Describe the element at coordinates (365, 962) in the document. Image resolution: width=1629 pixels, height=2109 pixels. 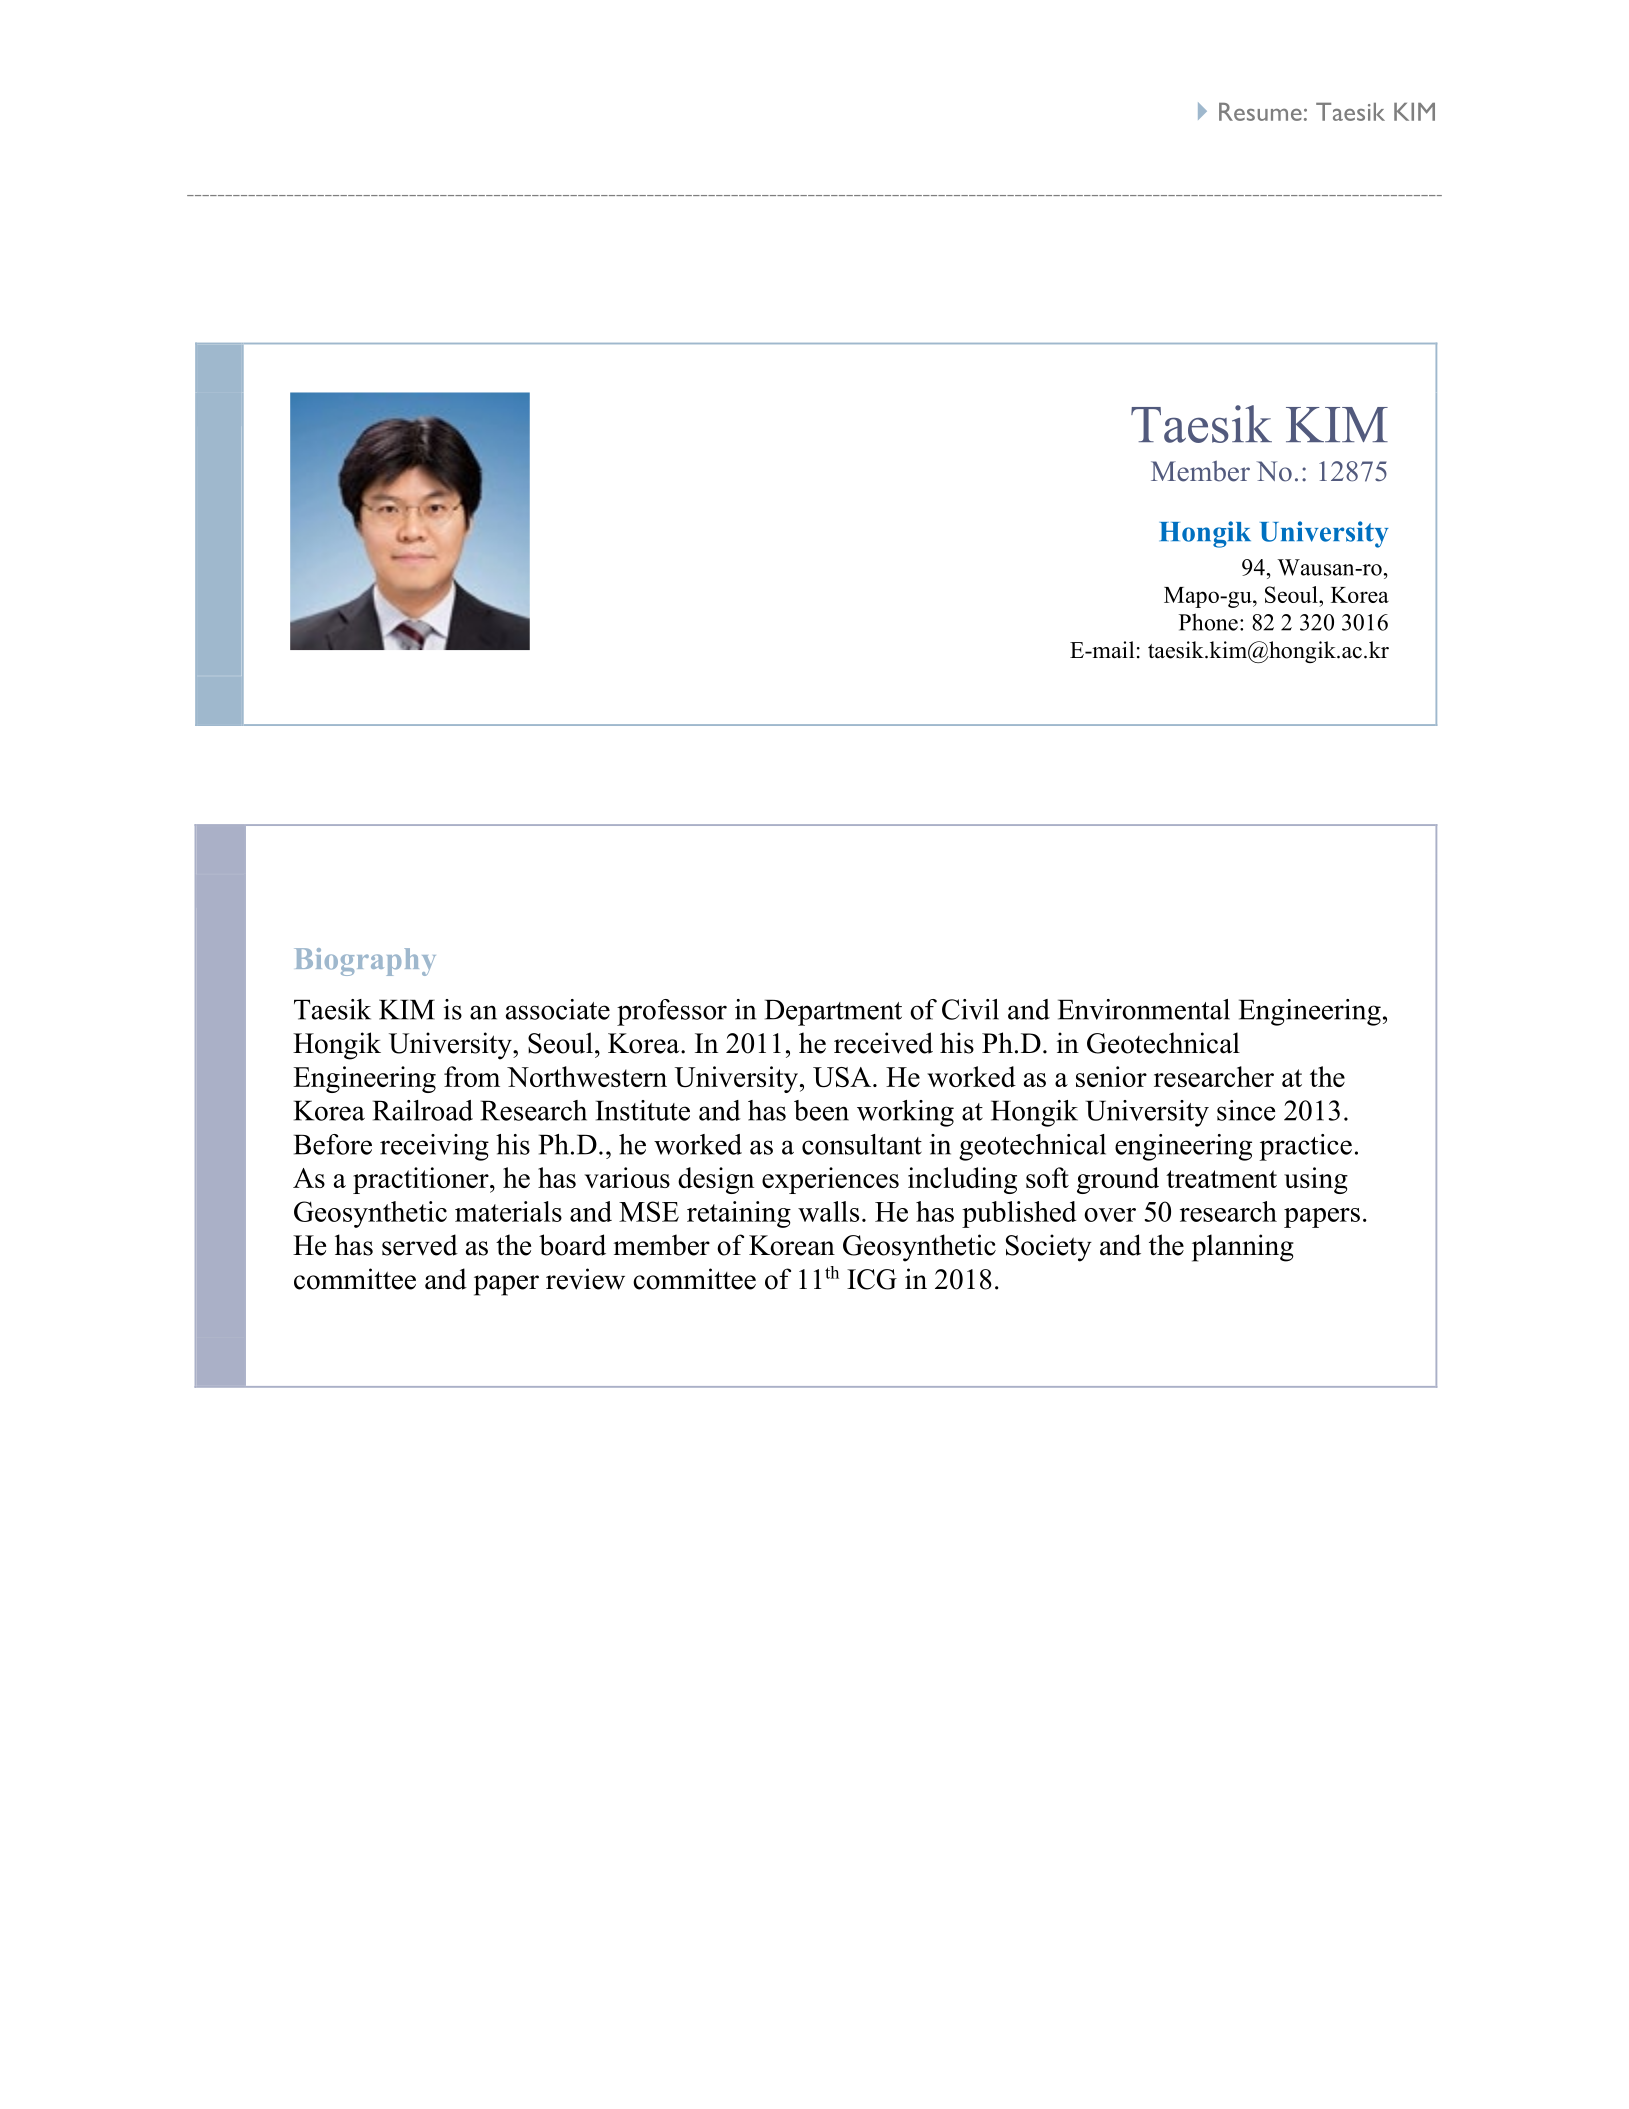
I see `Biography` at that location.
